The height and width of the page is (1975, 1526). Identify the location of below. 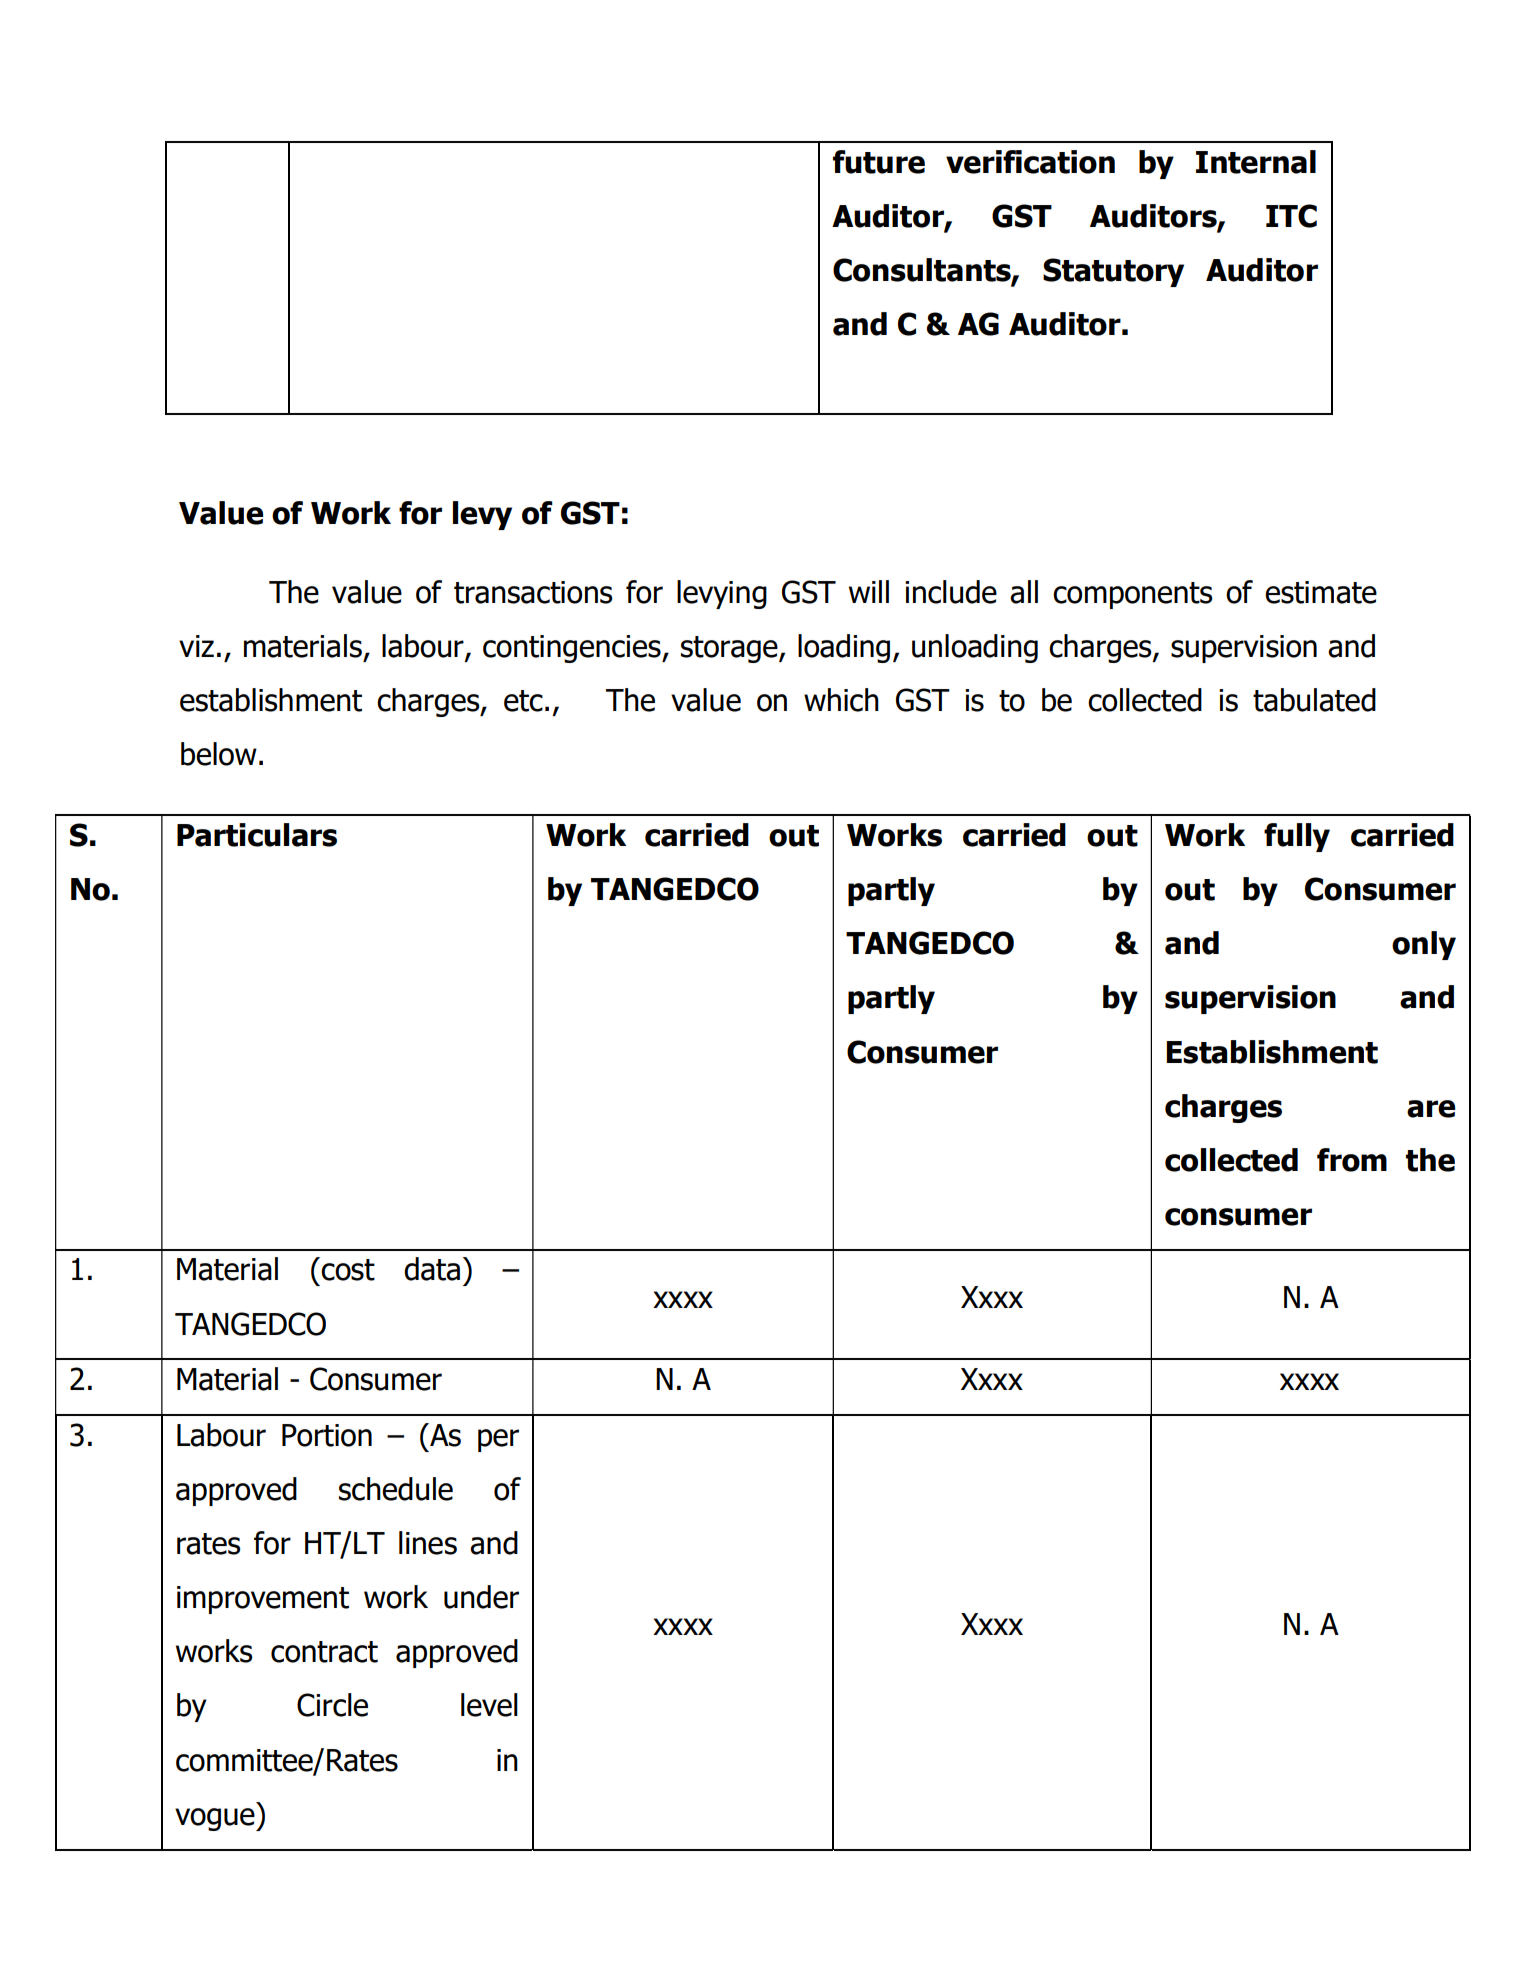
(219, 754).
